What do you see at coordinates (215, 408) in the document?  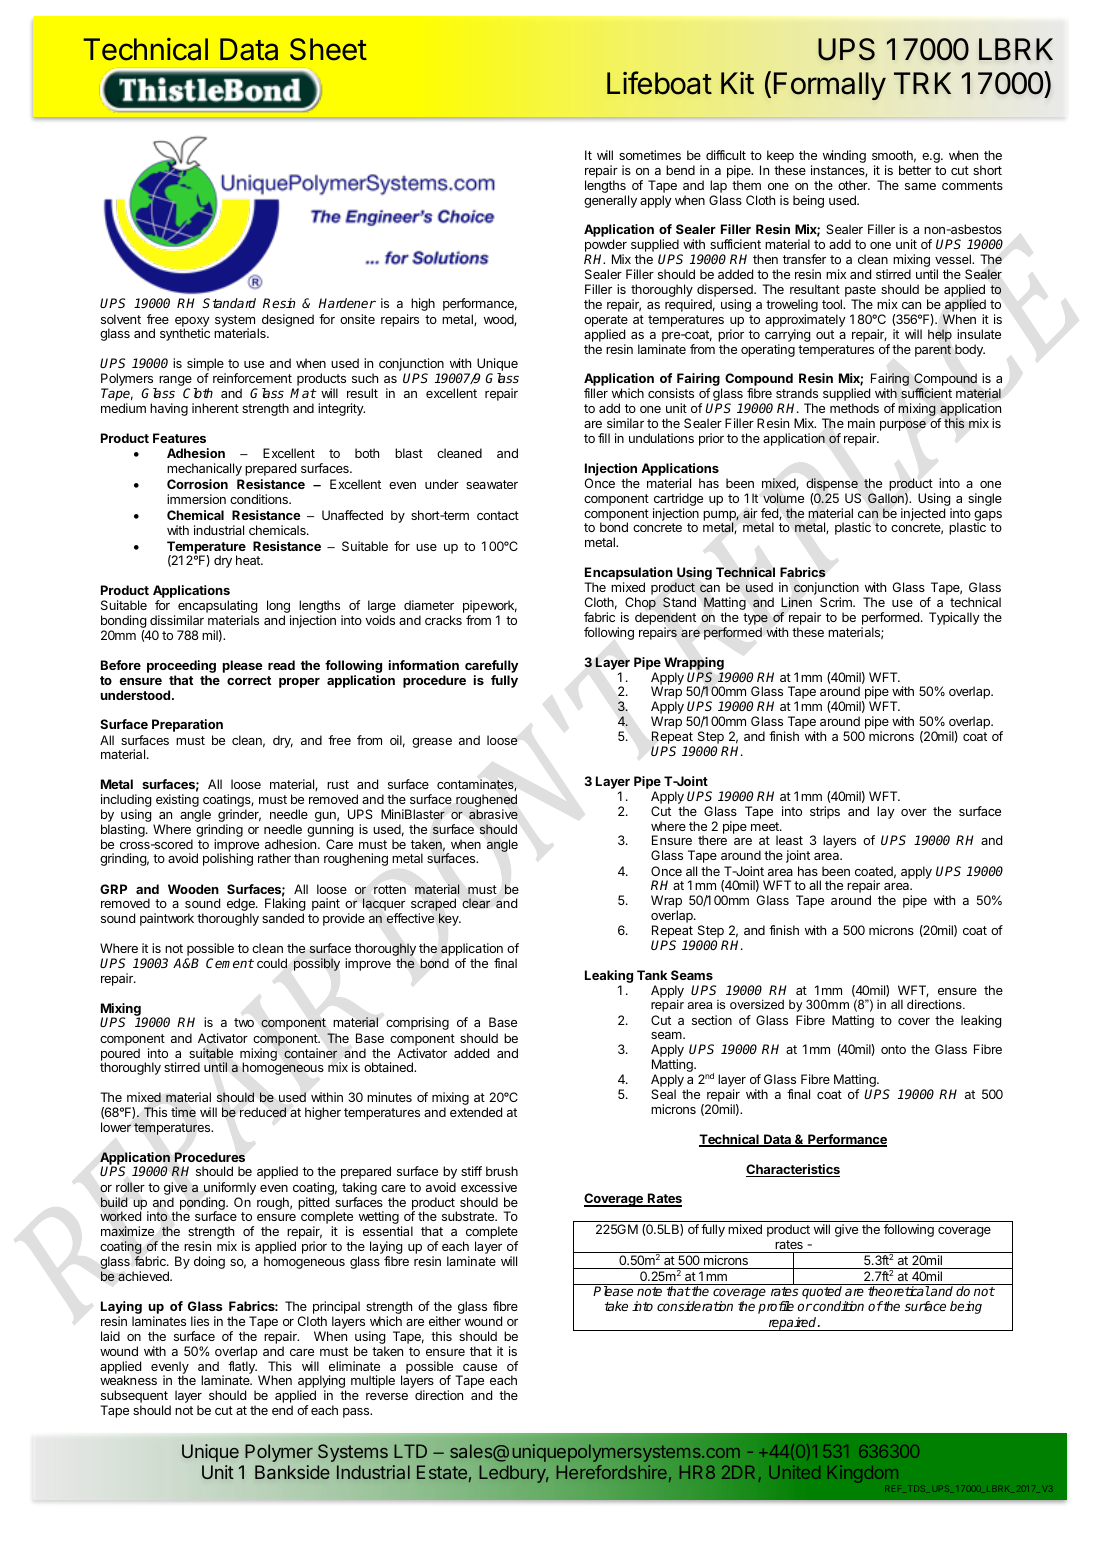 I see `inherent` at bounding box center [215, 408].
